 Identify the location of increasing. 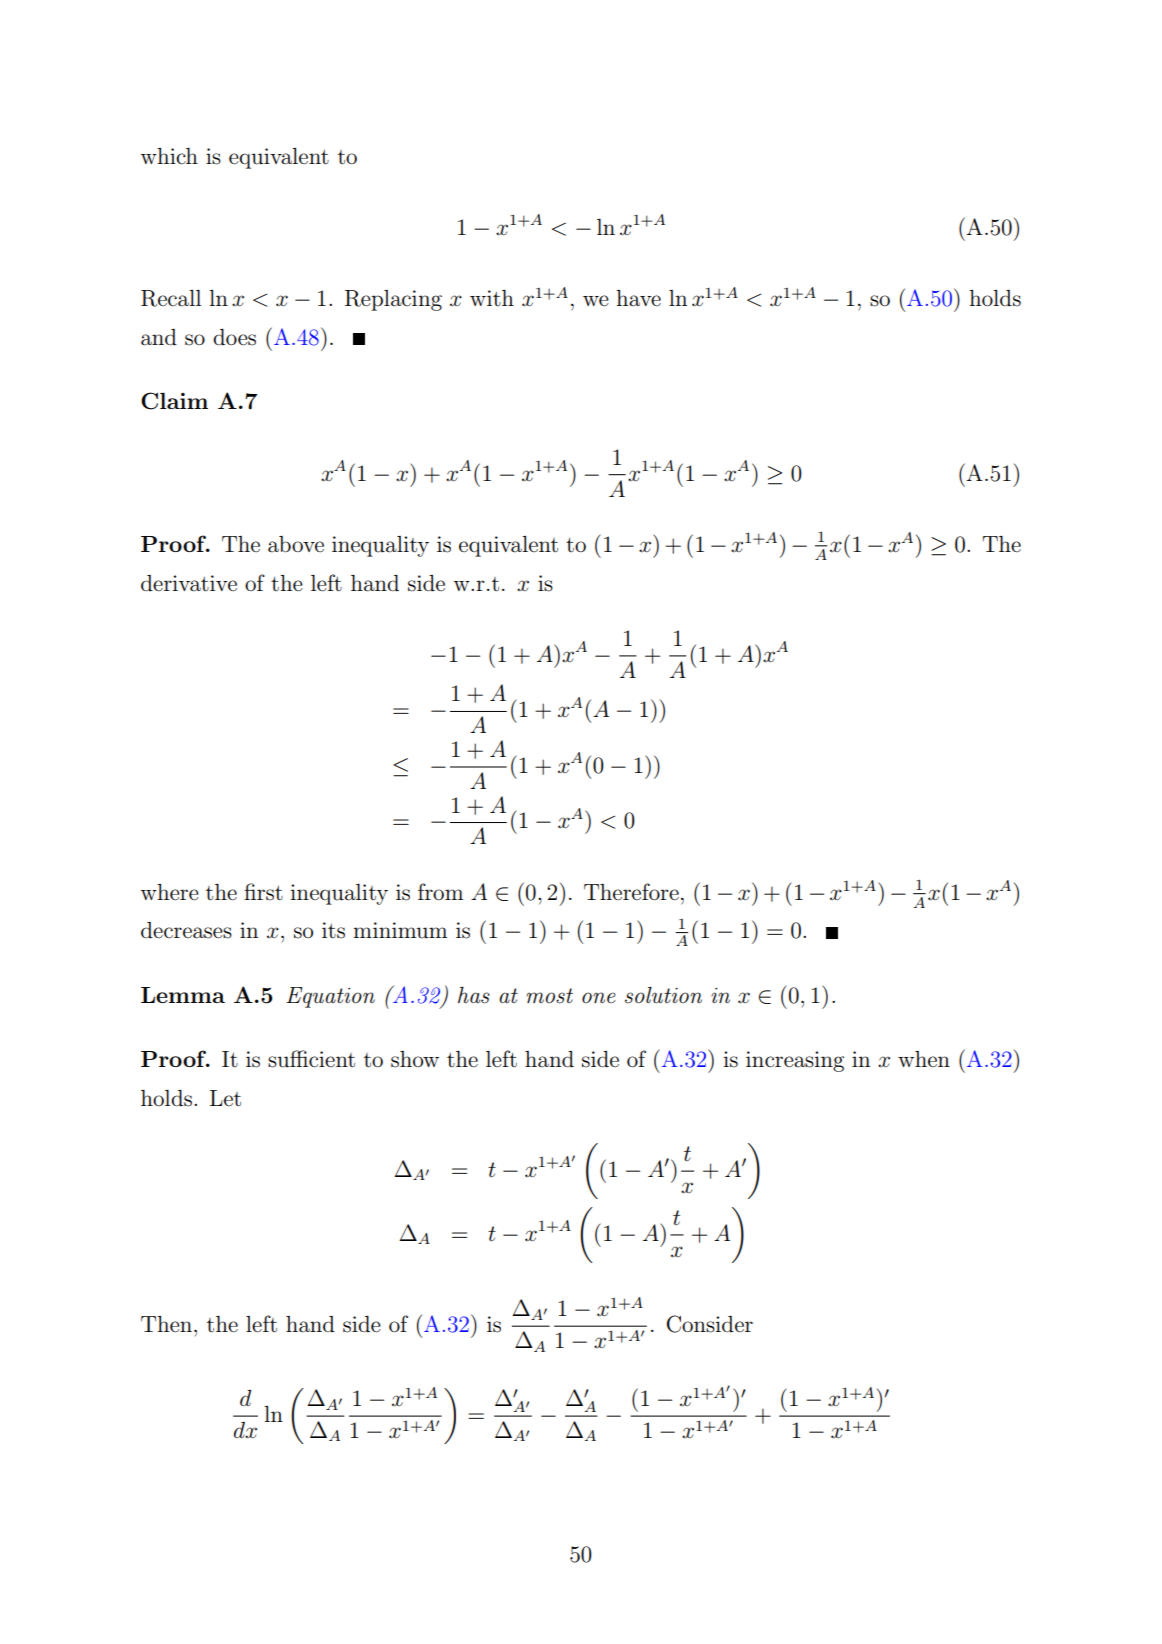
(795, 1061).
